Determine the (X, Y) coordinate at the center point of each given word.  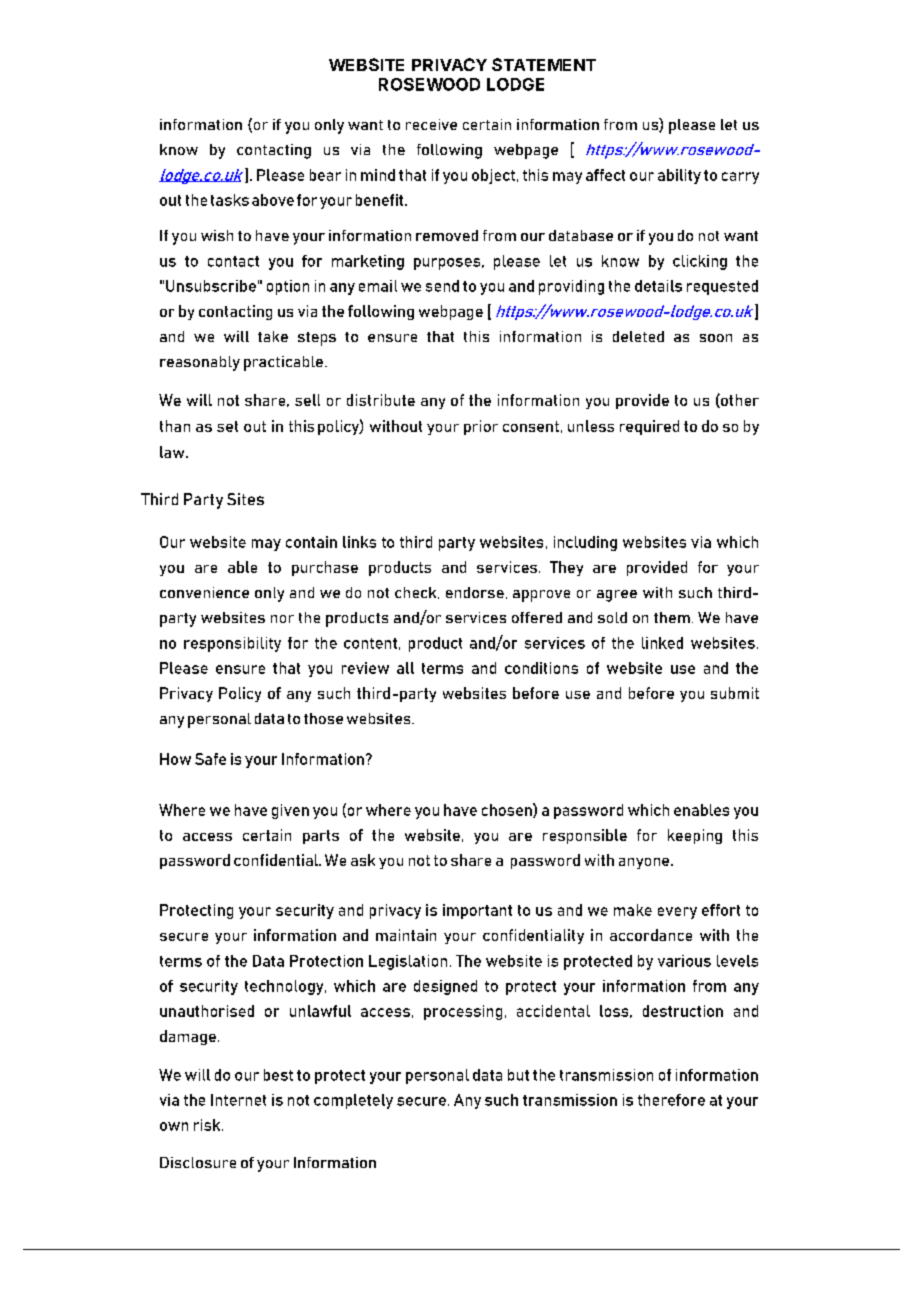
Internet (238, 1100)
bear (325, 175)
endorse (475, 592)
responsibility (232, 644)
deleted (638, 336)
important (477, 911)
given (290, 811)
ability (679, 176)
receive (431, 124)
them (672, 617)
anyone (645, 863)
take (273, 336)
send (442, 286)
